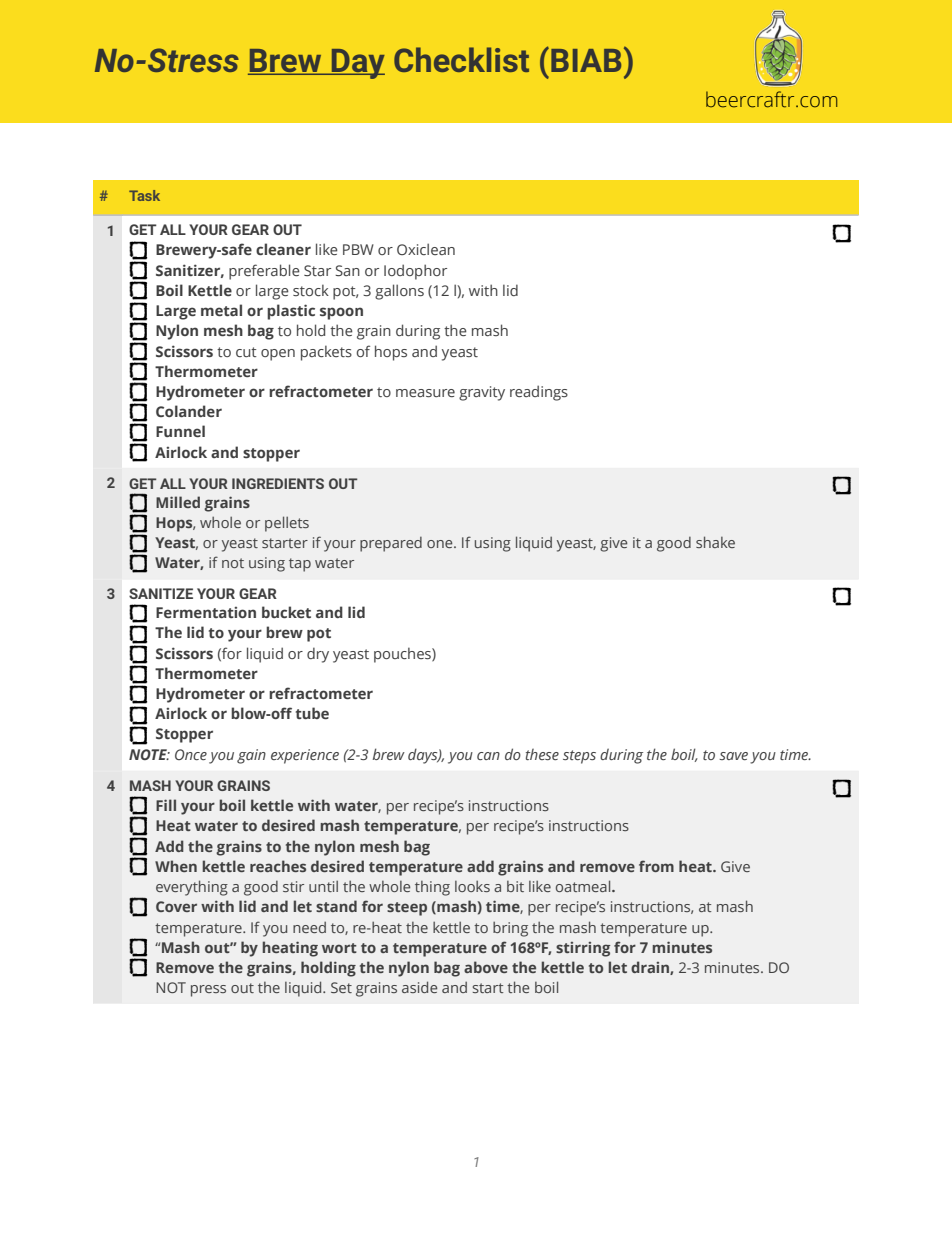 This screenshot has height=1233, width=952. What do you see at coordinates (441, 544) in the screenshot?
I see `one` at bounding box center [441, 544].
